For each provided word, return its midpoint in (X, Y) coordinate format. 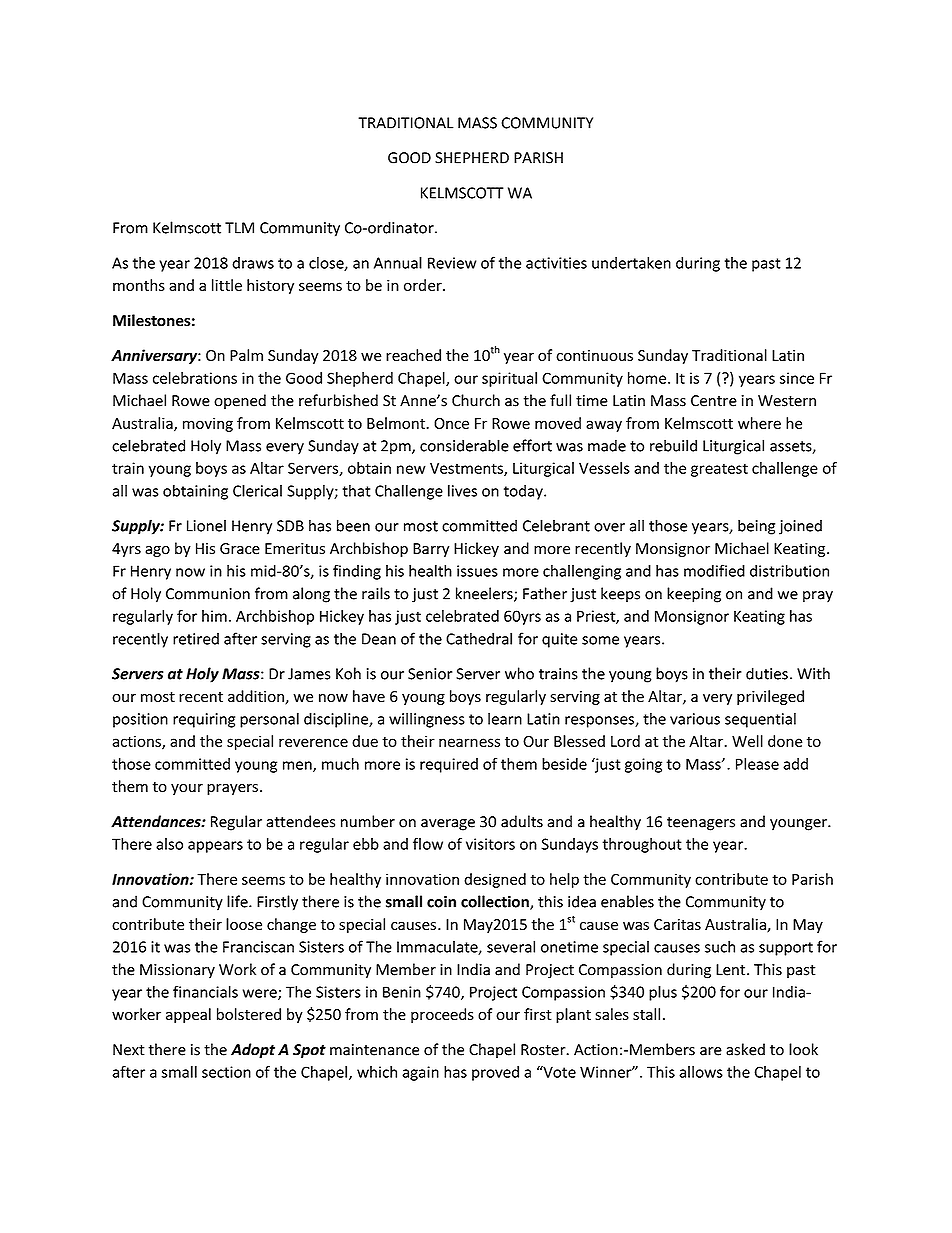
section (226, 1072)
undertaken (631, 262)
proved (495, 1073)
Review (452, 263)
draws (253, 263)
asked (745, 1049)
